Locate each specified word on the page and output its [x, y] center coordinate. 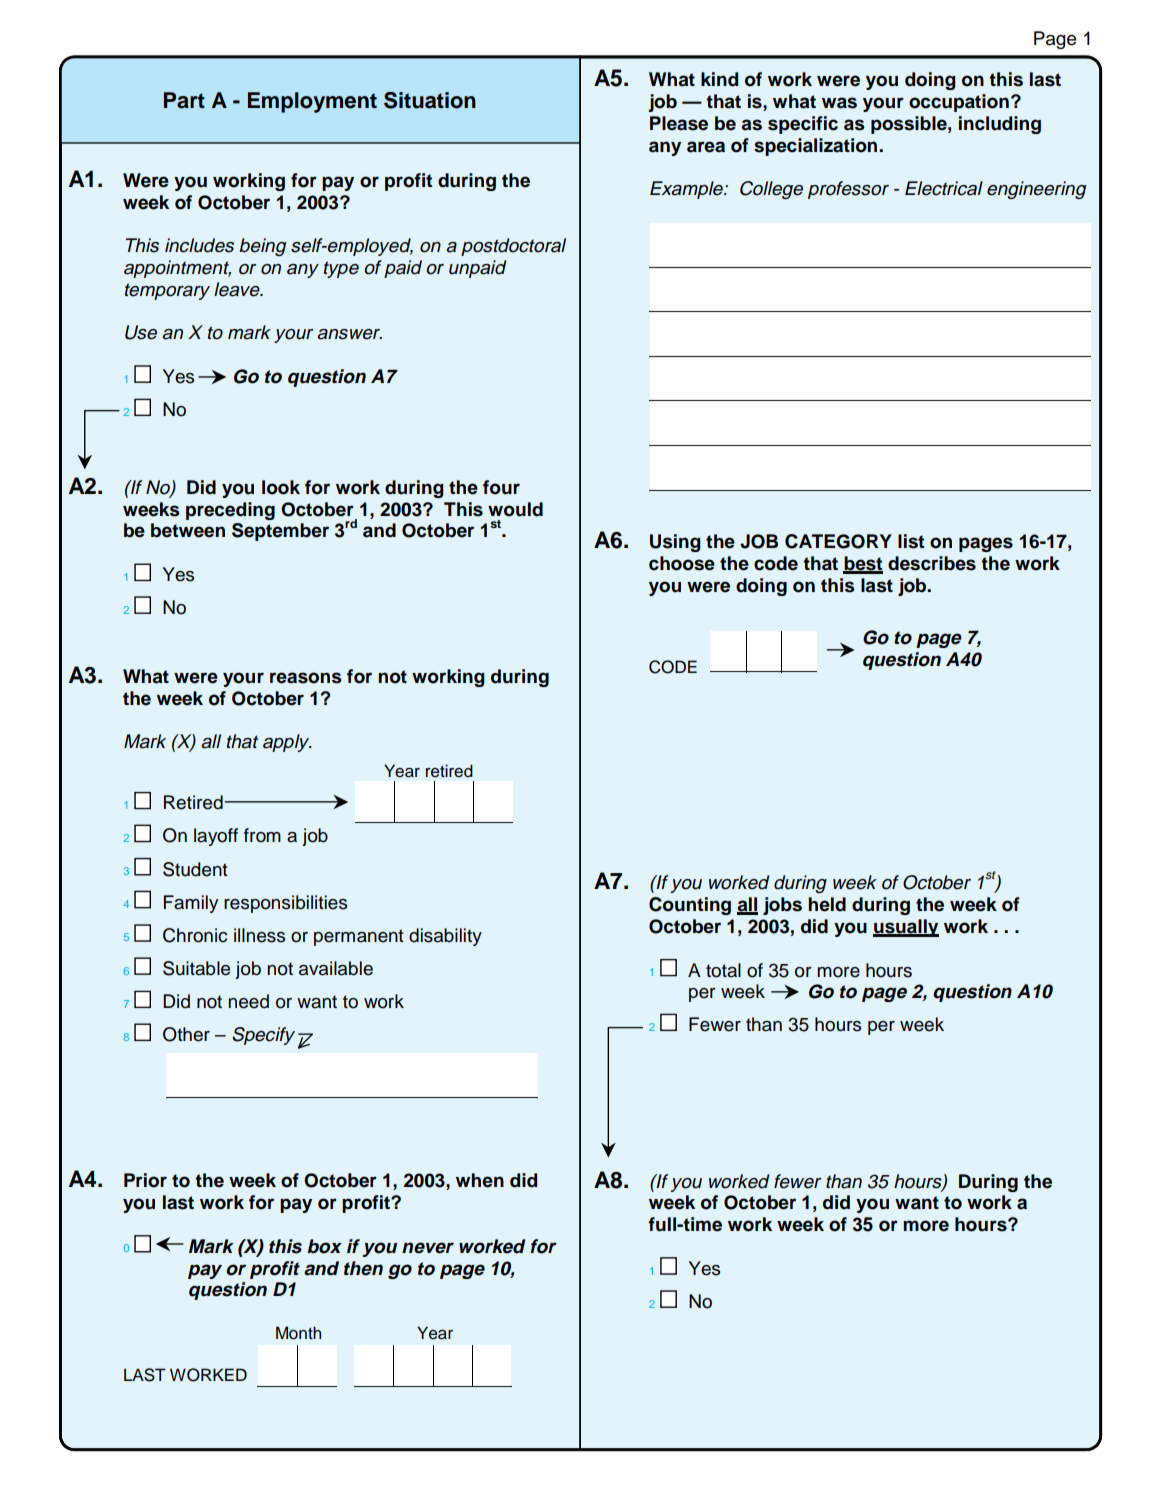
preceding [230, 511]
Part [184, 100]
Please [679, 123]
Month [298, 1333]
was [839, 103]
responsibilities [285, 904]
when [480, 1180]
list [911, 541]
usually [906, 928]
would [515, 509]
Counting [690, 906]
